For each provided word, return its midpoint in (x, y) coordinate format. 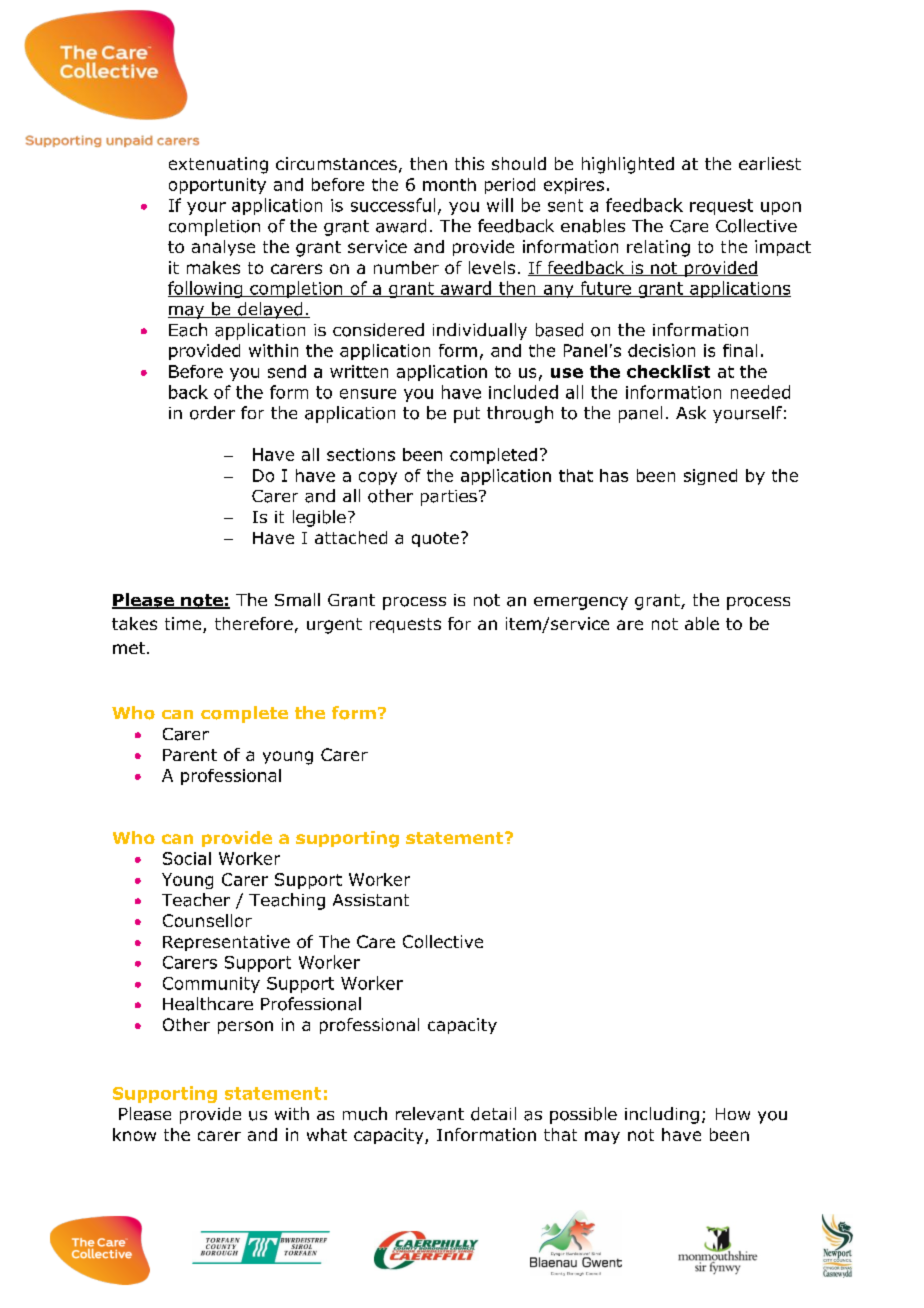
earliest (770, 163)
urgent (334, 626)
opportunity (217, 186)
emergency (581, 603)
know (134, 1134)
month (449, 184)
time (184, 625)
